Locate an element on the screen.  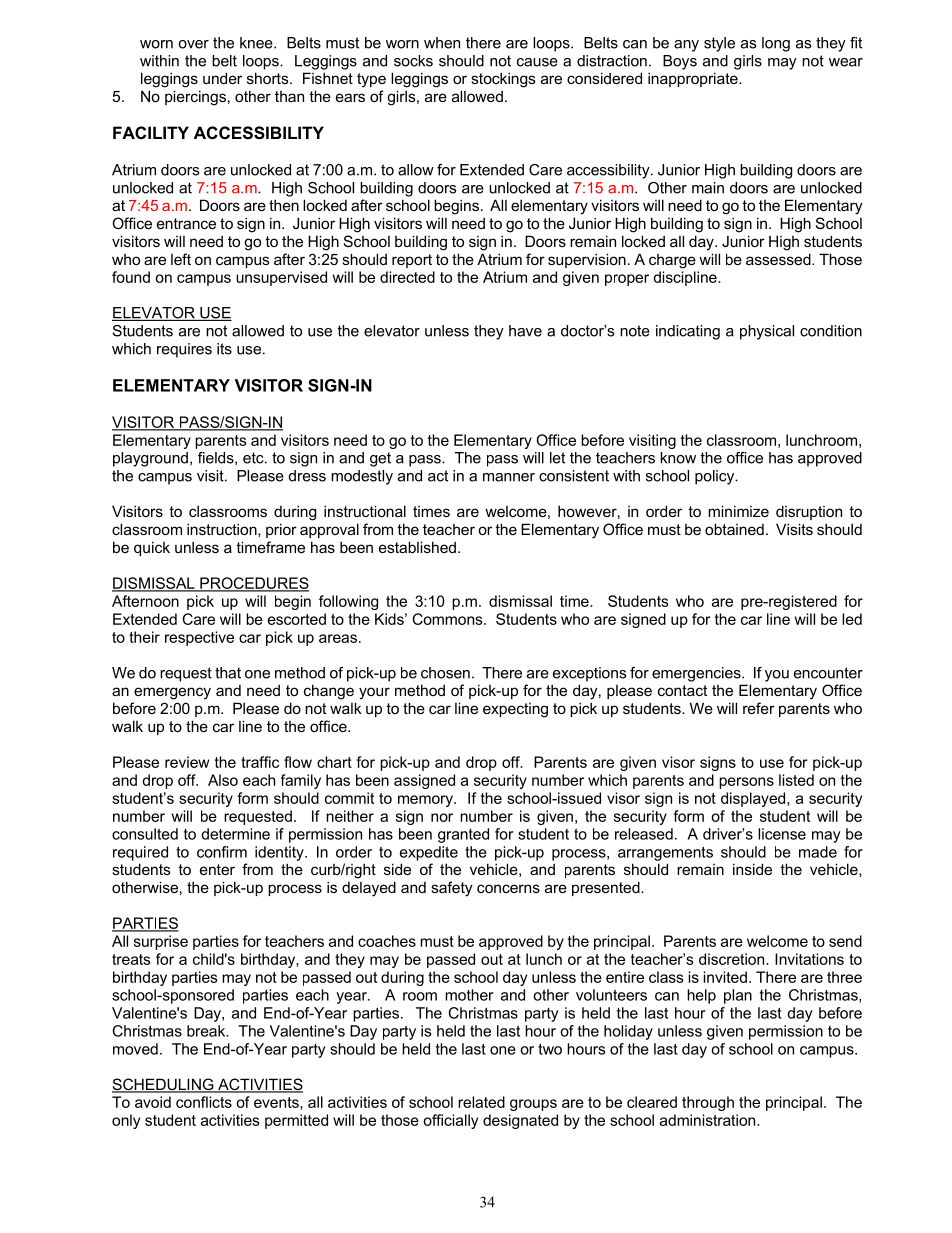
PROCEDURES is located at coordinates (253, 584).
